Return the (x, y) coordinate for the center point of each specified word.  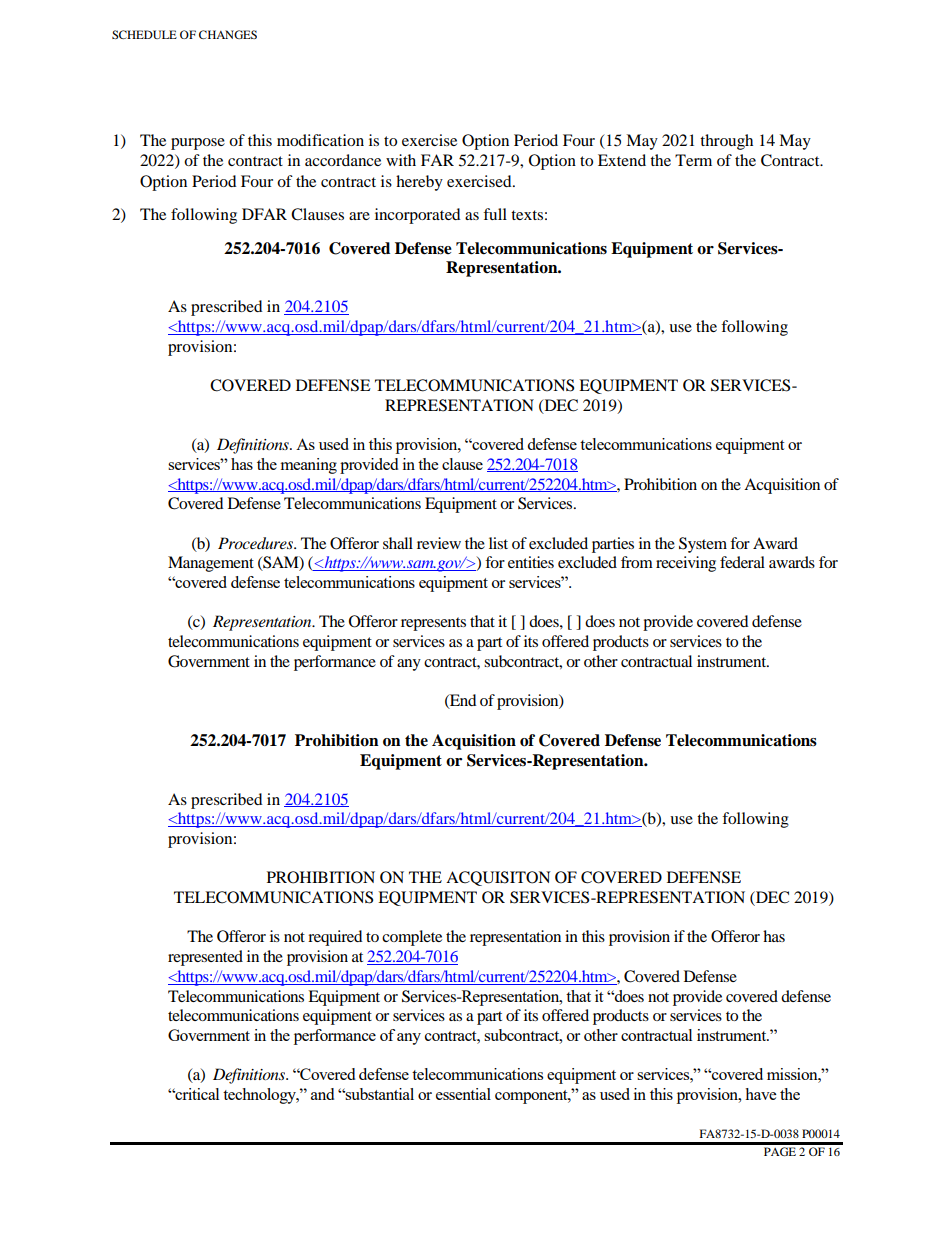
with (401, 160)
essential (463, 1094)
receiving (686, 564)
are (359, 216)
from (637, 562)
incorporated (418, 216)
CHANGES (228, 34)
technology (260, 1096)
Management (211, 564)
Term (693, 160)
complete (412, 938)
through (726, 142)
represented (205, 958)
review (439, 543)
